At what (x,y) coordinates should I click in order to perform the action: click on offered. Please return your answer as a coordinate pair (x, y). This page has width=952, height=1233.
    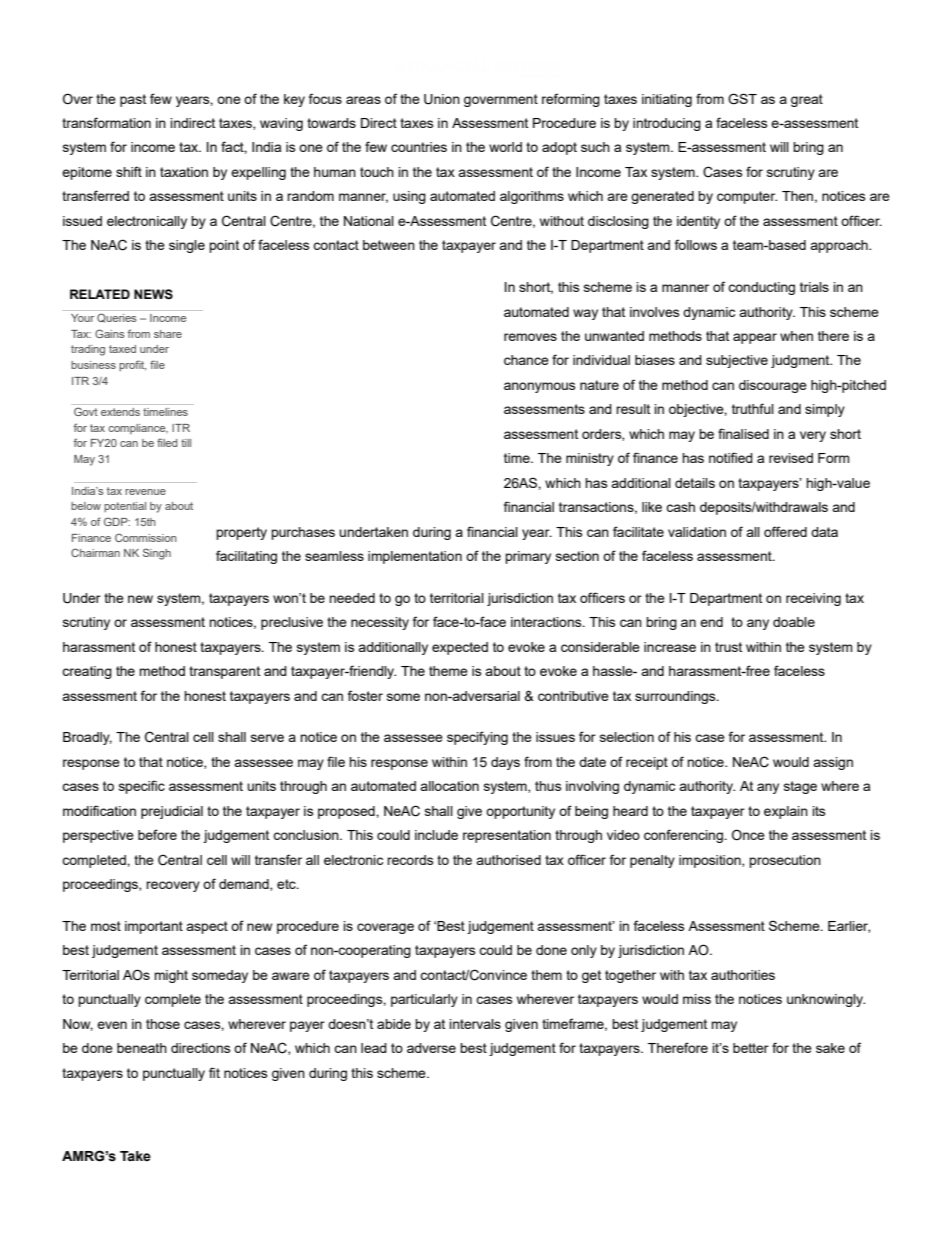
    Looking at the image, I should click on (785, 531).
